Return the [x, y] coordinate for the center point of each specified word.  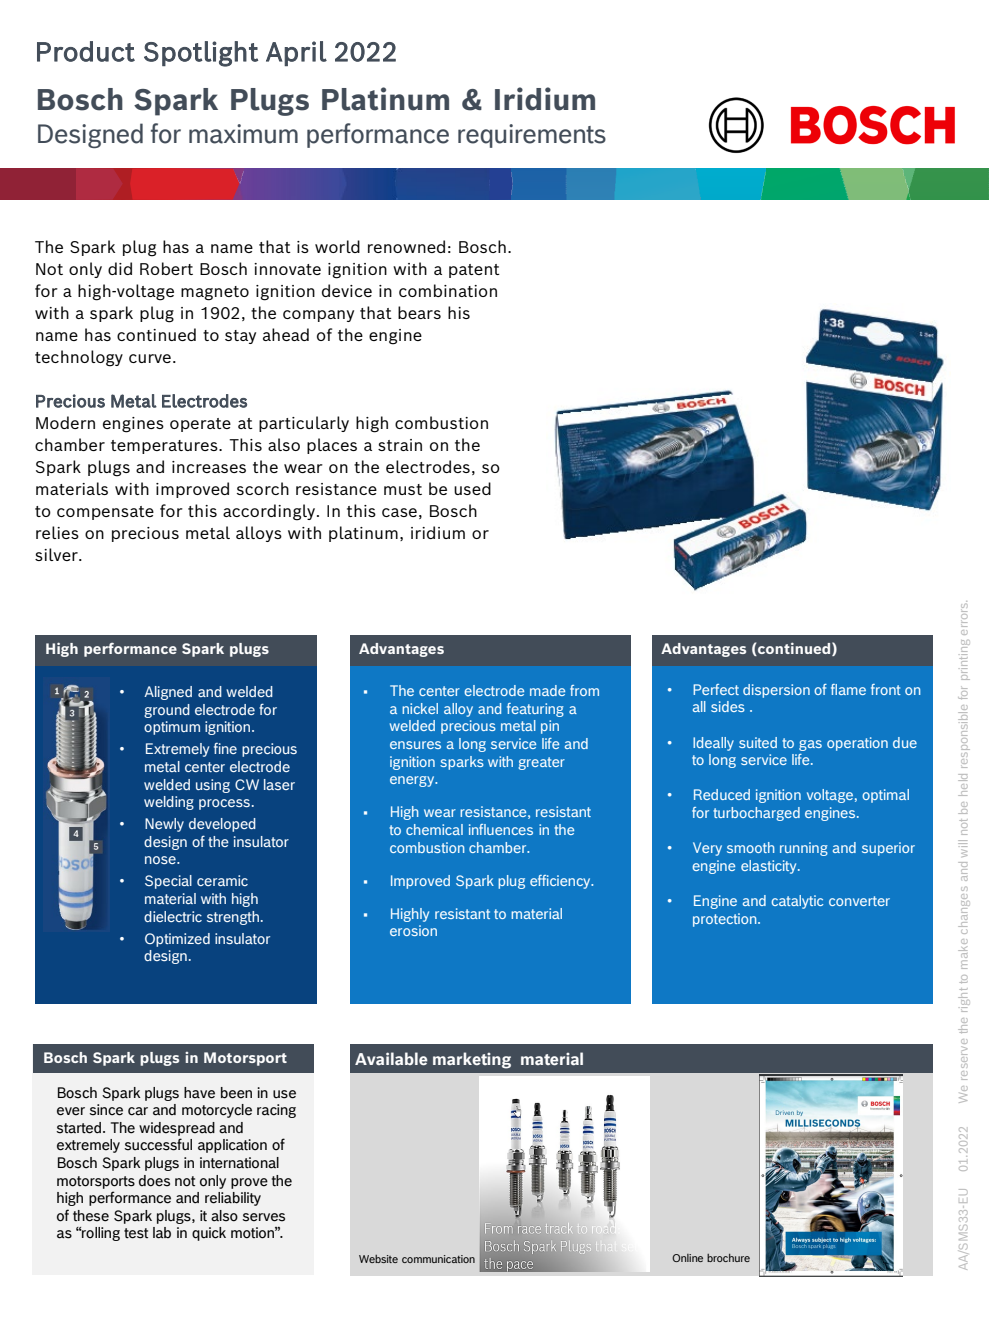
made [547, 690]
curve [150, 358]
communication [438, 1259]
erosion [413, 930]
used [472, 488]
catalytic [797, 902]
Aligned [168, 693]
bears [419, 312]
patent [474, 271]
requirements [532, 136]
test [136, 1233]
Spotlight [201, 54]
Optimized [177, 940]
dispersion [776, 691]
